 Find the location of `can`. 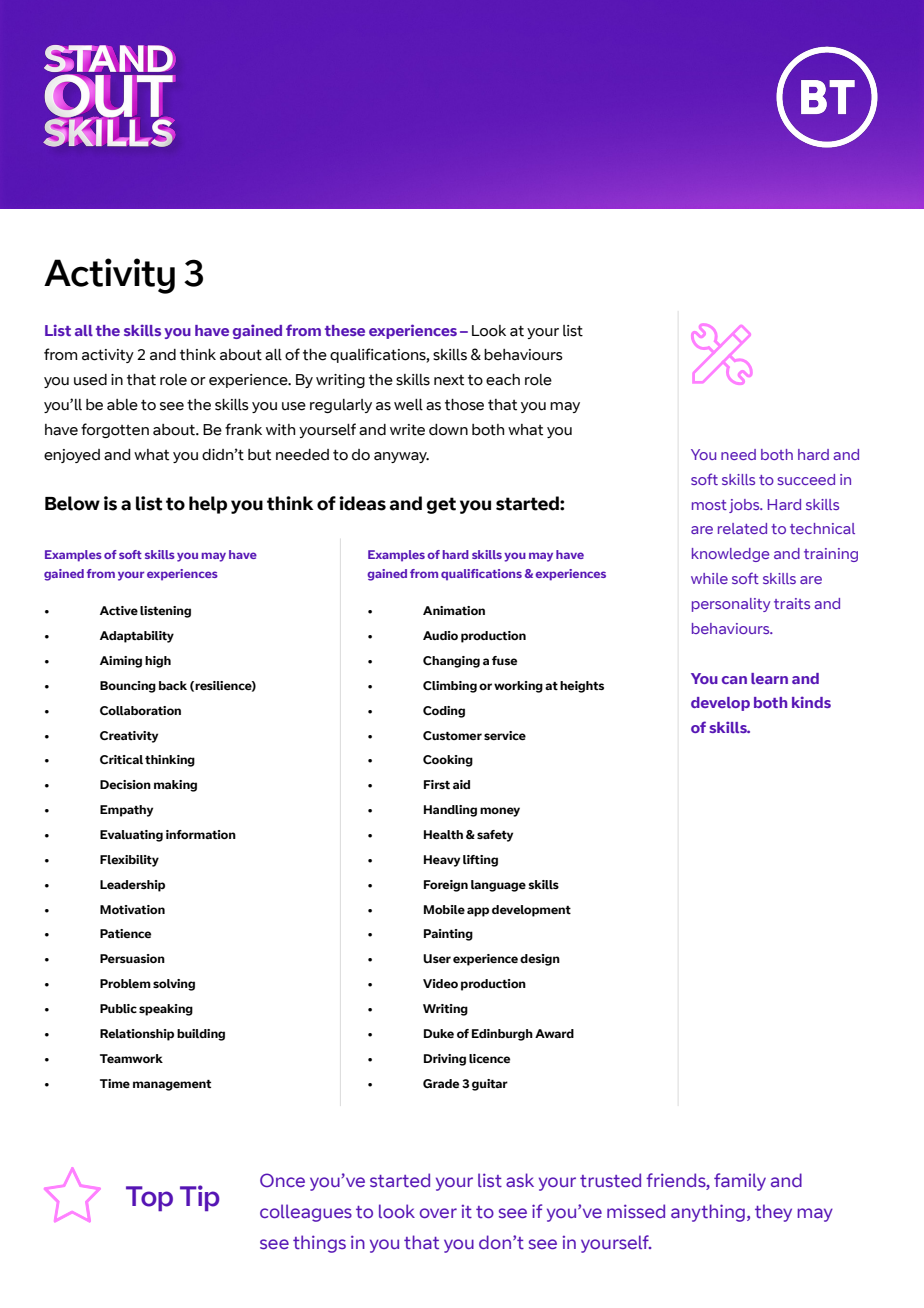

can is located at coordinates (734, 680).
